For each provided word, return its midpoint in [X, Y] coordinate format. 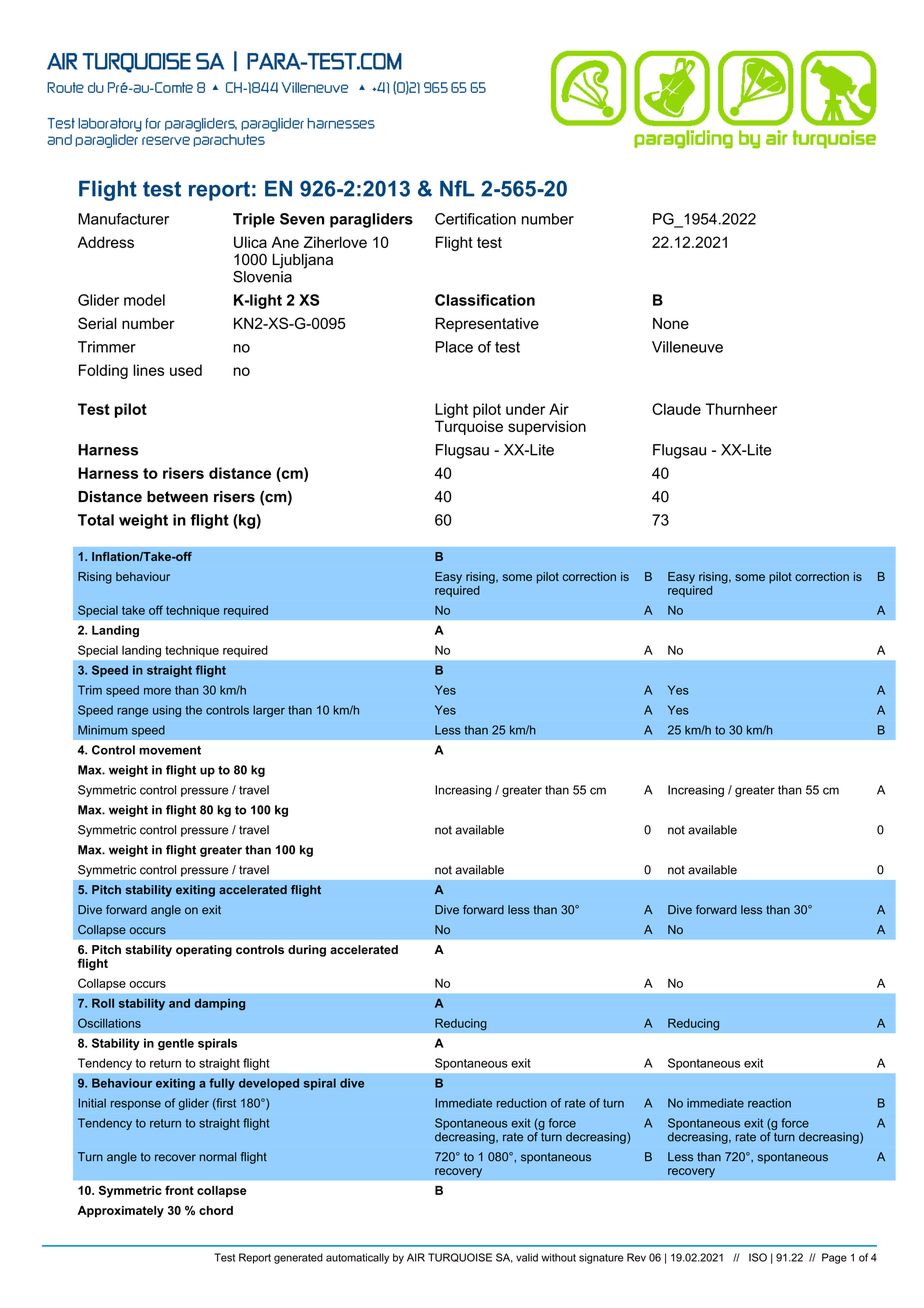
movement [170, 750]
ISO [758, 1257]
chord [216, 1210]
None [671, 323]
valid [527, 1257]
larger [269, 711]
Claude [676, 409]
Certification [475, 219]
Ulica [250, 242]
